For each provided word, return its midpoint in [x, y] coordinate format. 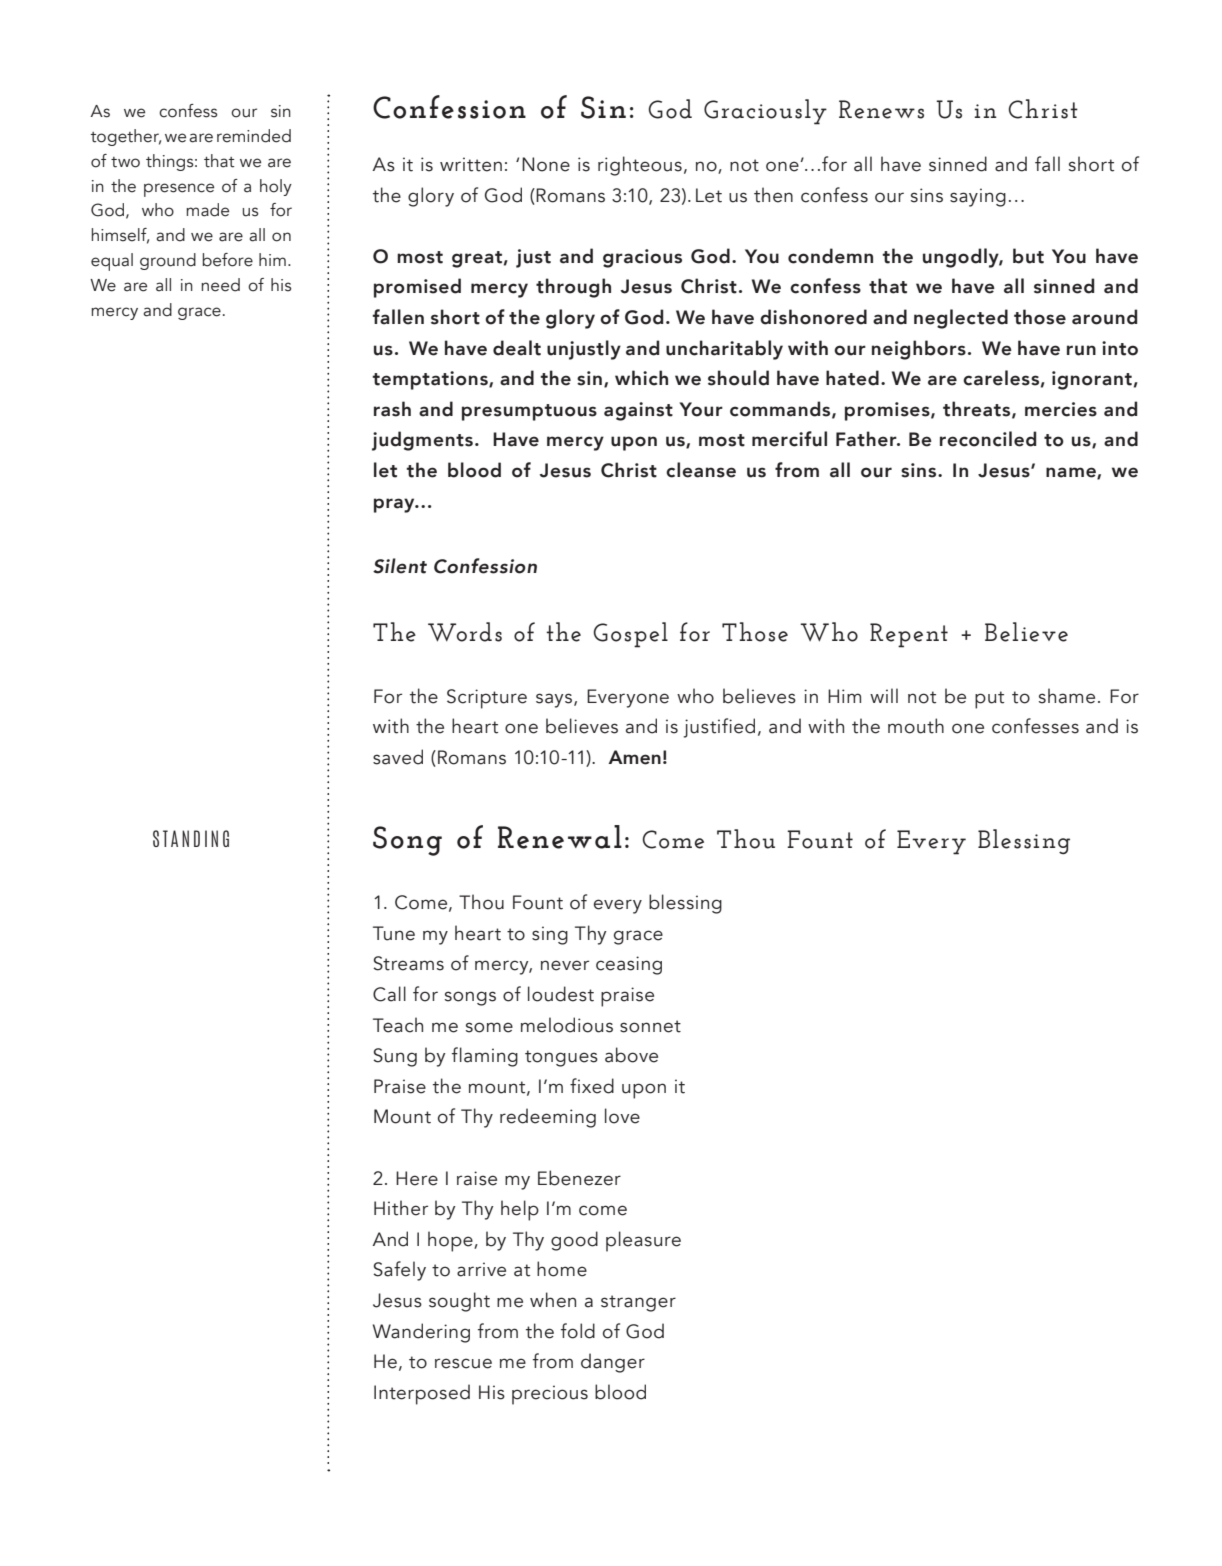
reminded [254, 136]
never [565, 965]
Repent [909, 635]
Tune [394, 933]
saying [978, 197]
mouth [916, 726]
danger [613, 1363]
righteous [640, 166]
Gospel [630, 635]
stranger [638, 1303]
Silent [400, 566]
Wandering [421, 1333]
